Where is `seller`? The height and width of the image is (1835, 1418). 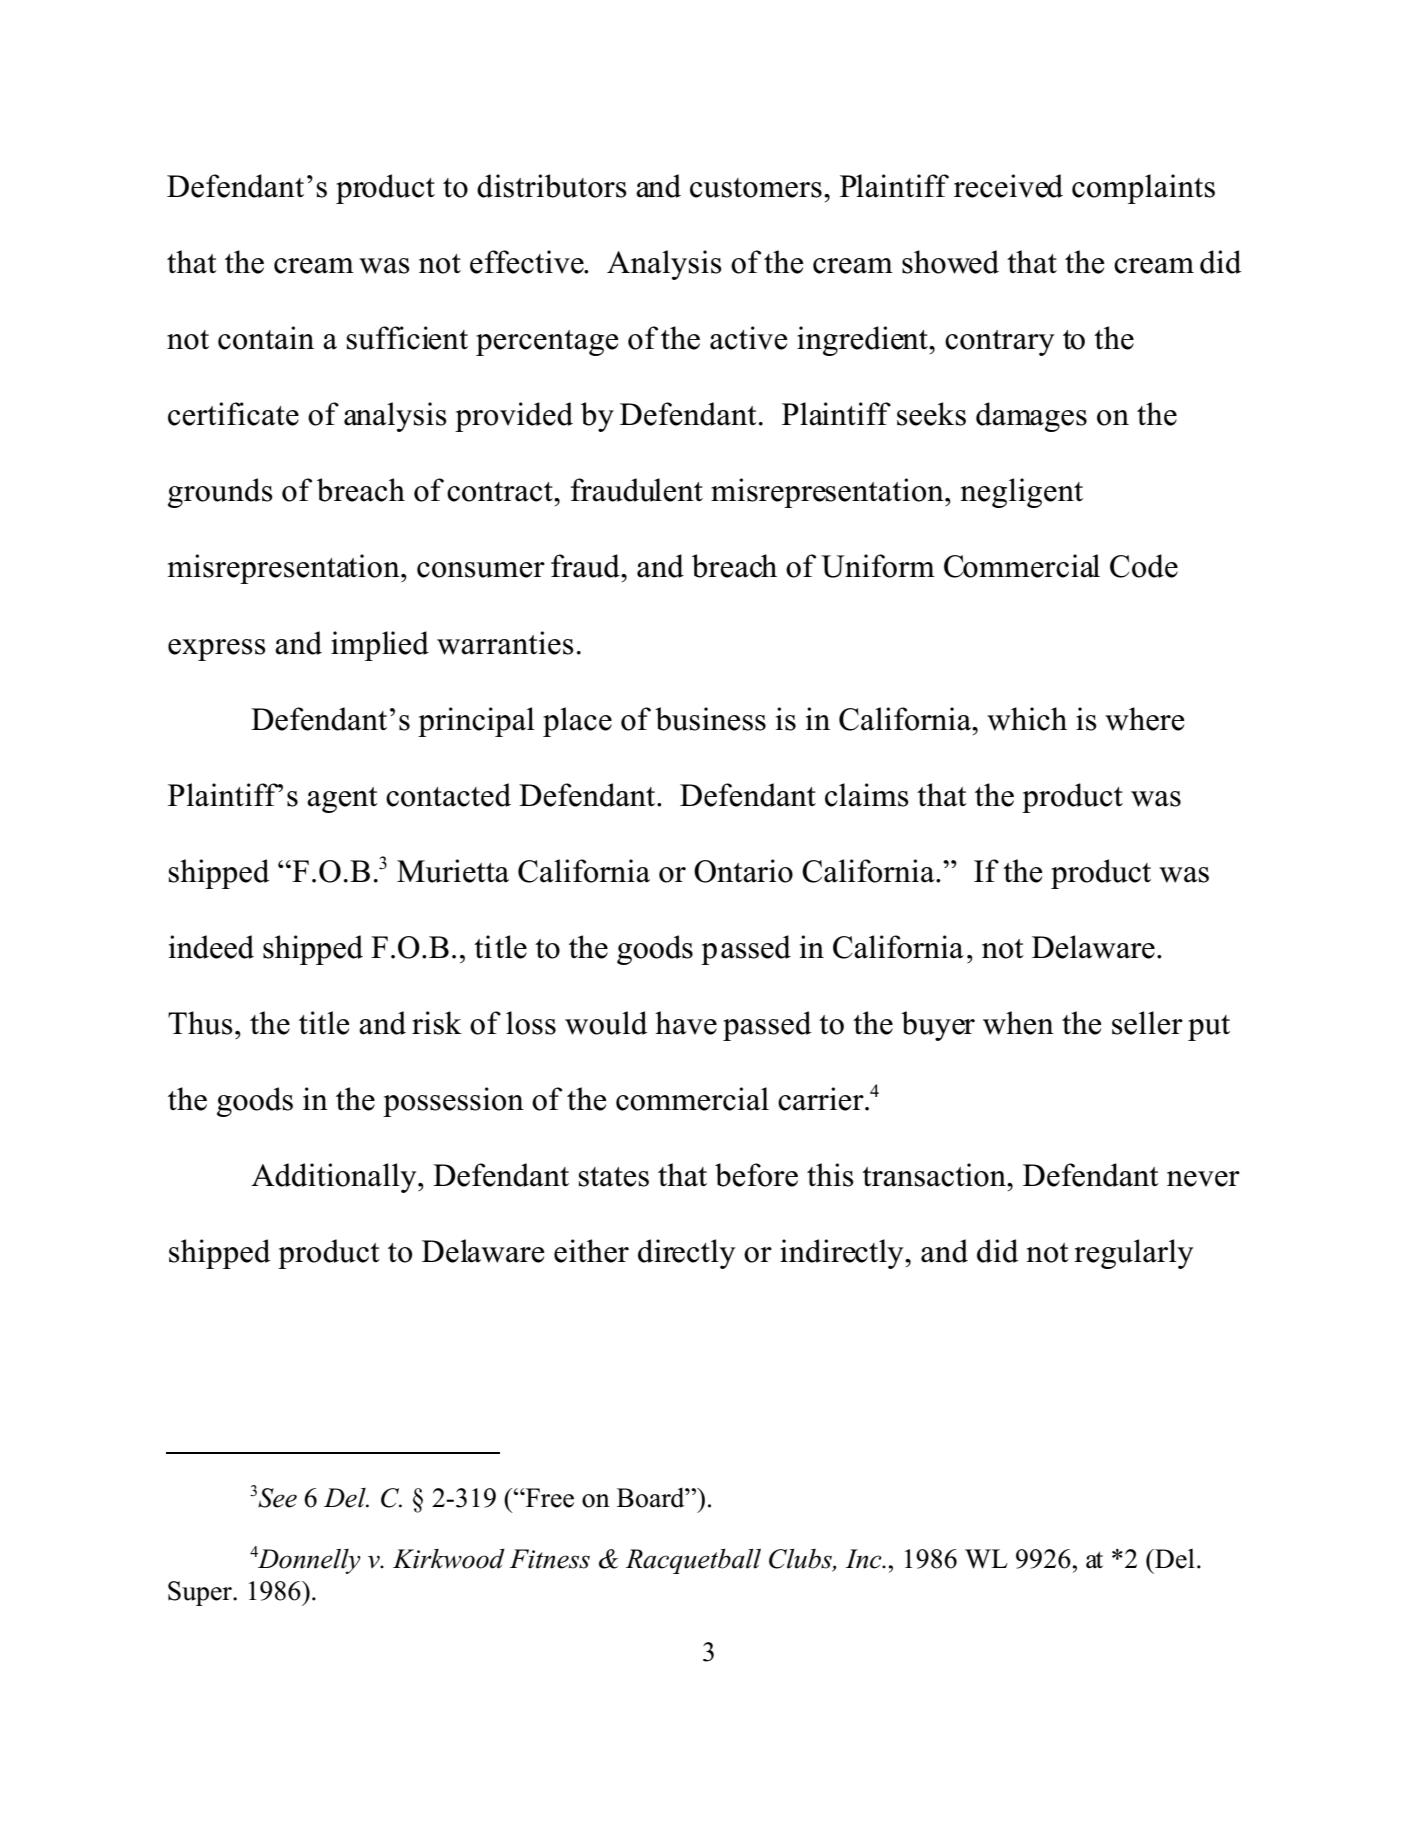
seller is located at coordinates (1147, 1023).
